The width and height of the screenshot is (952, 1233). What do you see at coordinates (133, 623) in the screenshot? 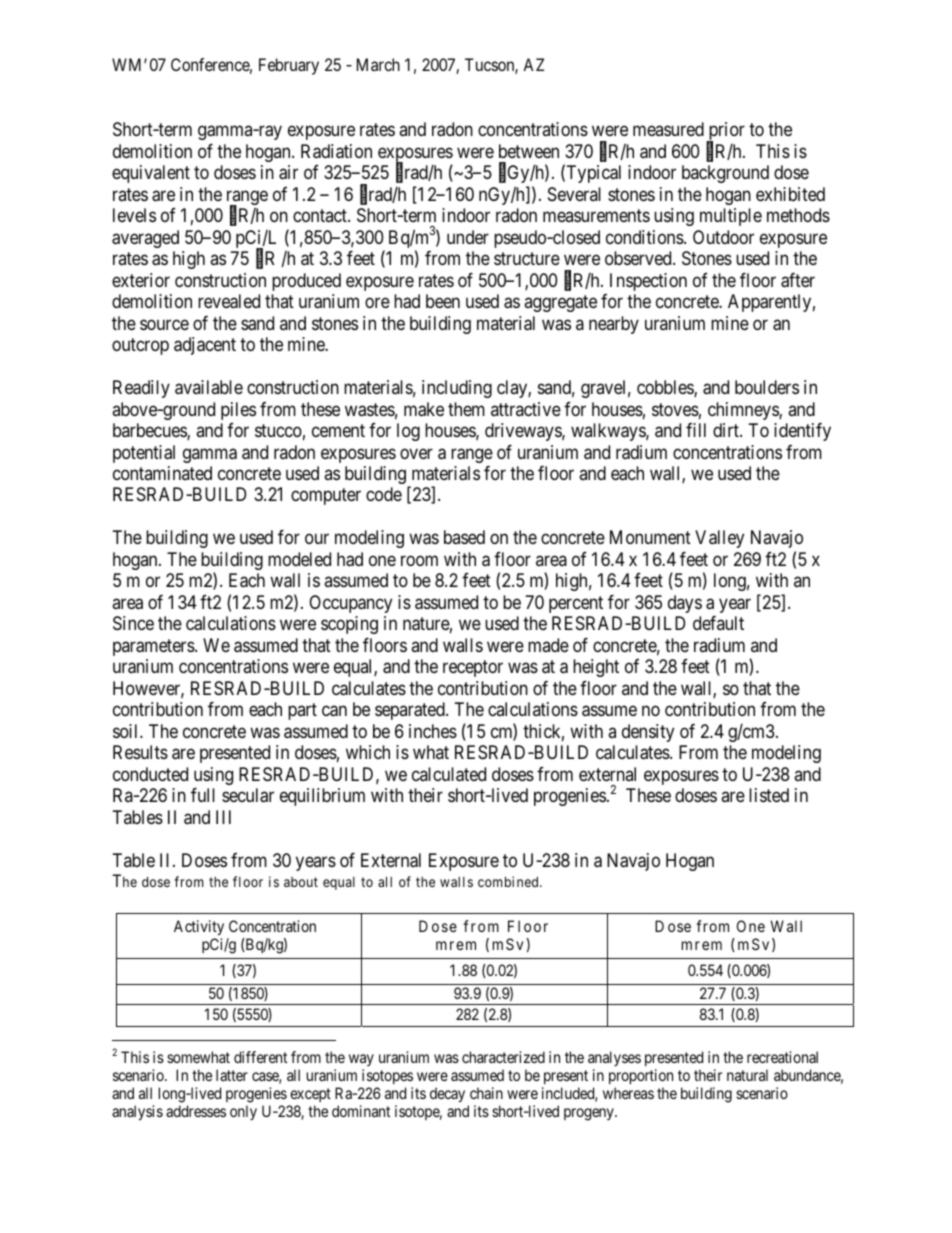
I see `Since` at bounding box center [133, 623].
